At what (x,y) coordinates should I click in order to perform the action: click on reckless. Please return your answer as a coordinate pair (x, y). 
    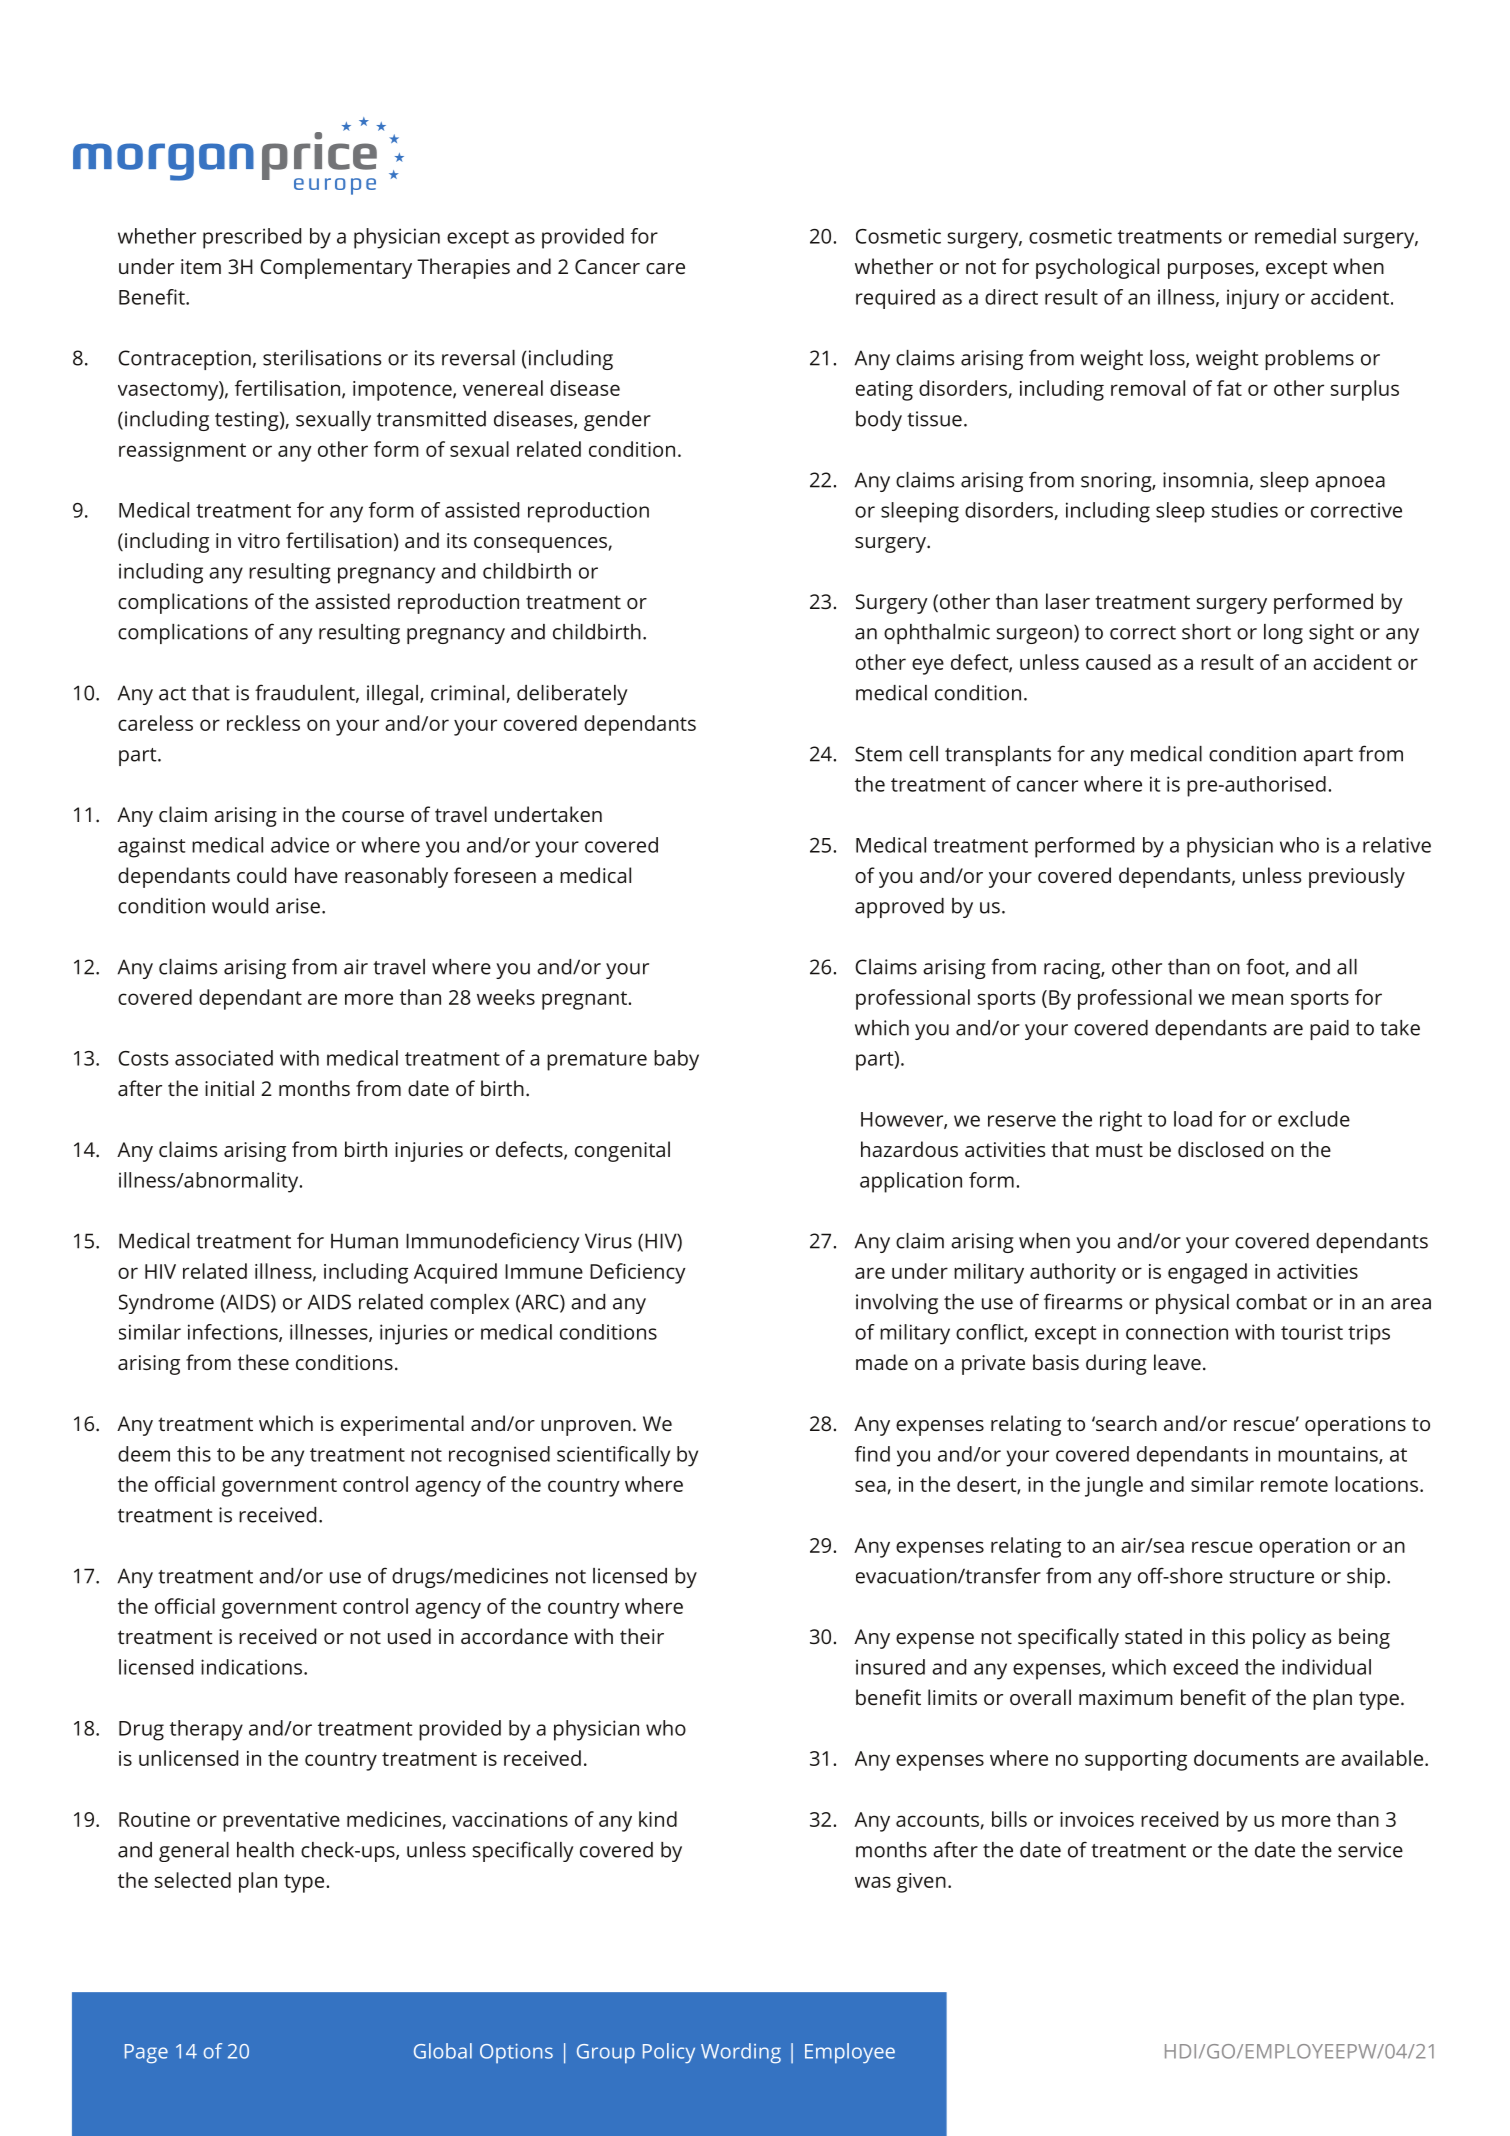
    Looking at the image, I should click on (263, 723).
